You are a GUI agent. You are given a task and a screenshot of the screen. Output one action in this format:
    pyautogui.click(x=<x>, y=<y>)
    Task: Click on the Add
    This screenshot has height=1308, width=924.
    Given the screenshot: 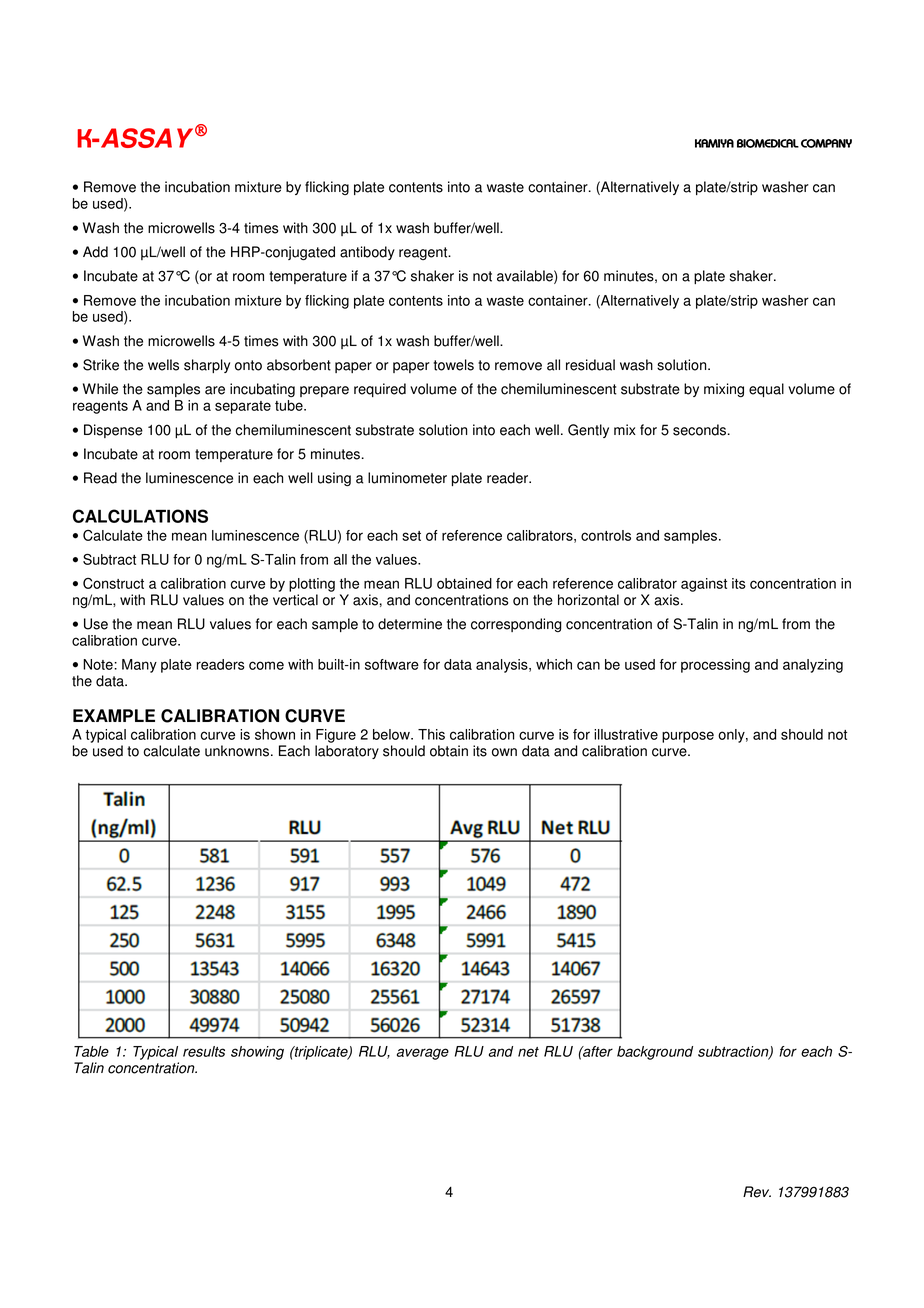 What is the action you would take?
    pyautogui.click(x=95, y=252)
